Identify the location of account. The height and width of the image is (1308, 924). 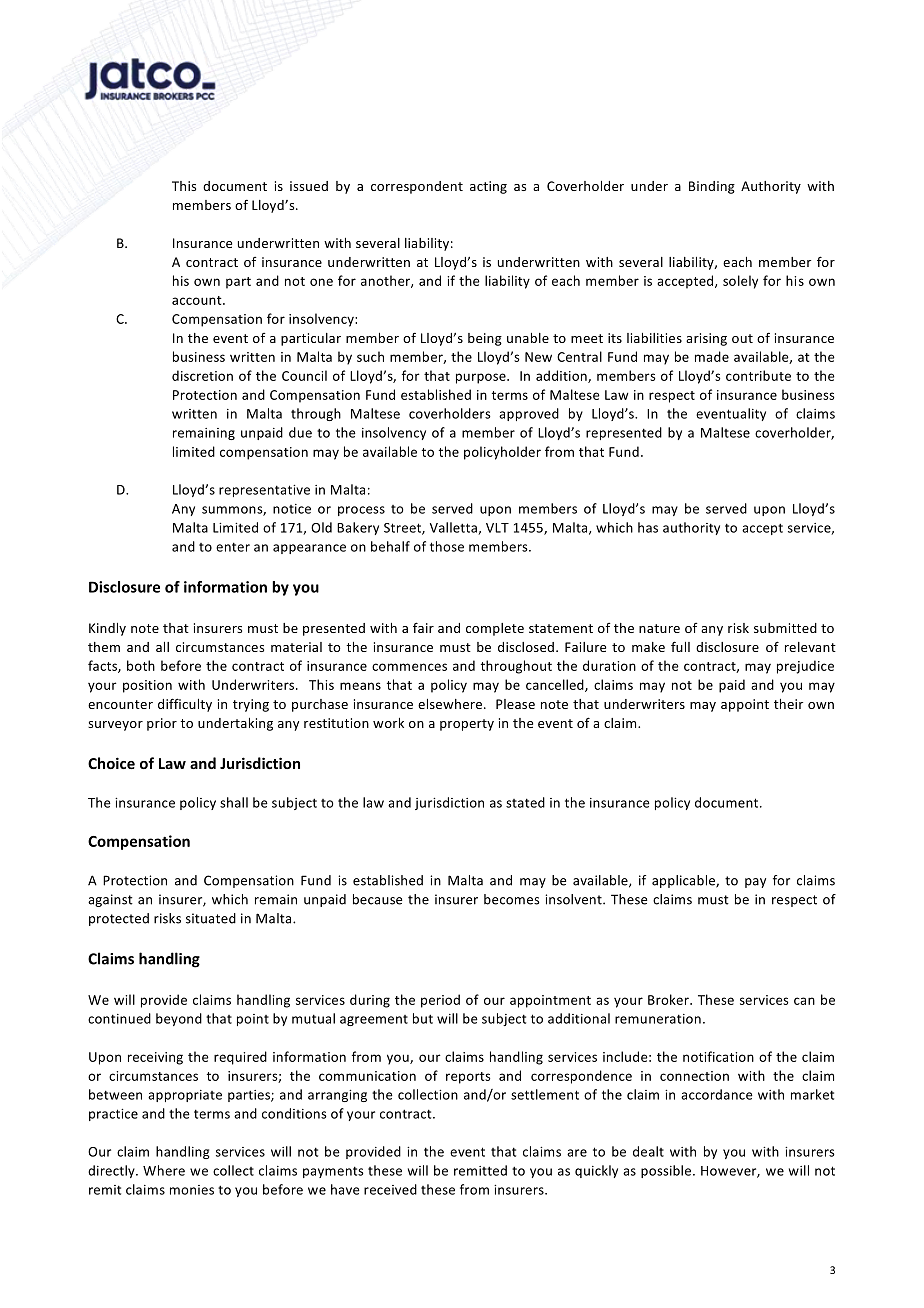
(198, 300).
